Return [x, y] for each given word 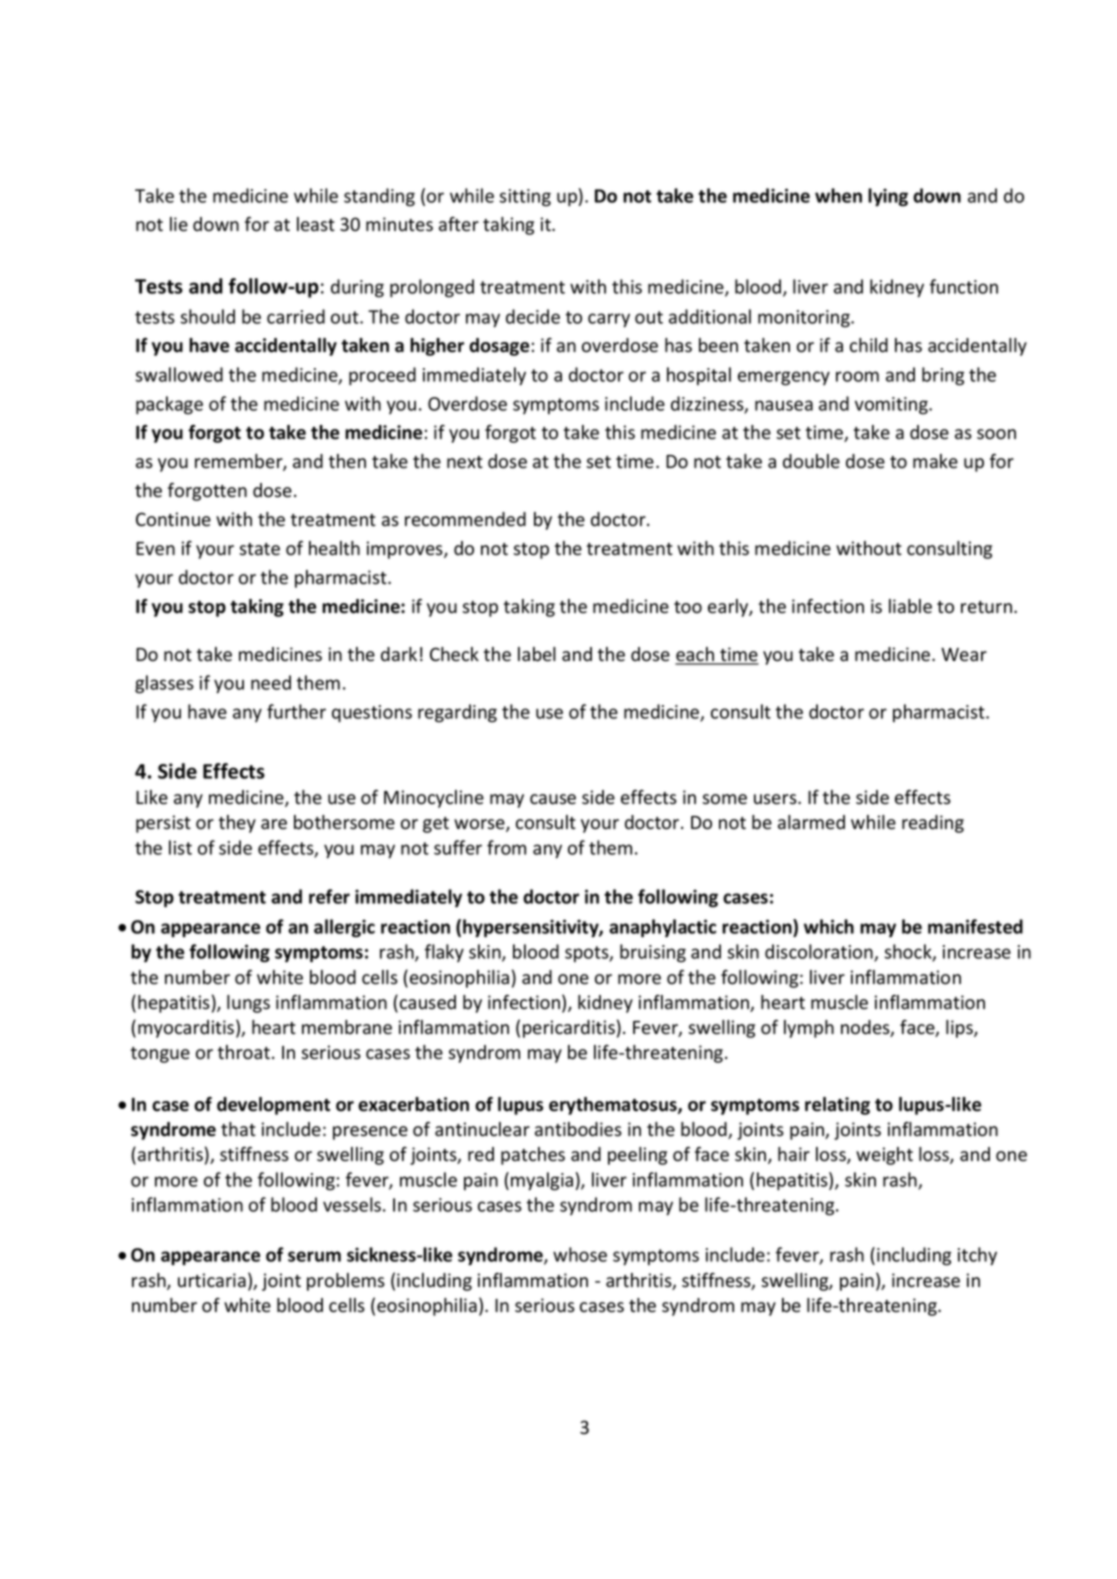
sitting [525, 198]
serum [314, 1256]
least [316, 224]
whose [580, 1254]
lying [888, 197]
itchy [977, 1256]
